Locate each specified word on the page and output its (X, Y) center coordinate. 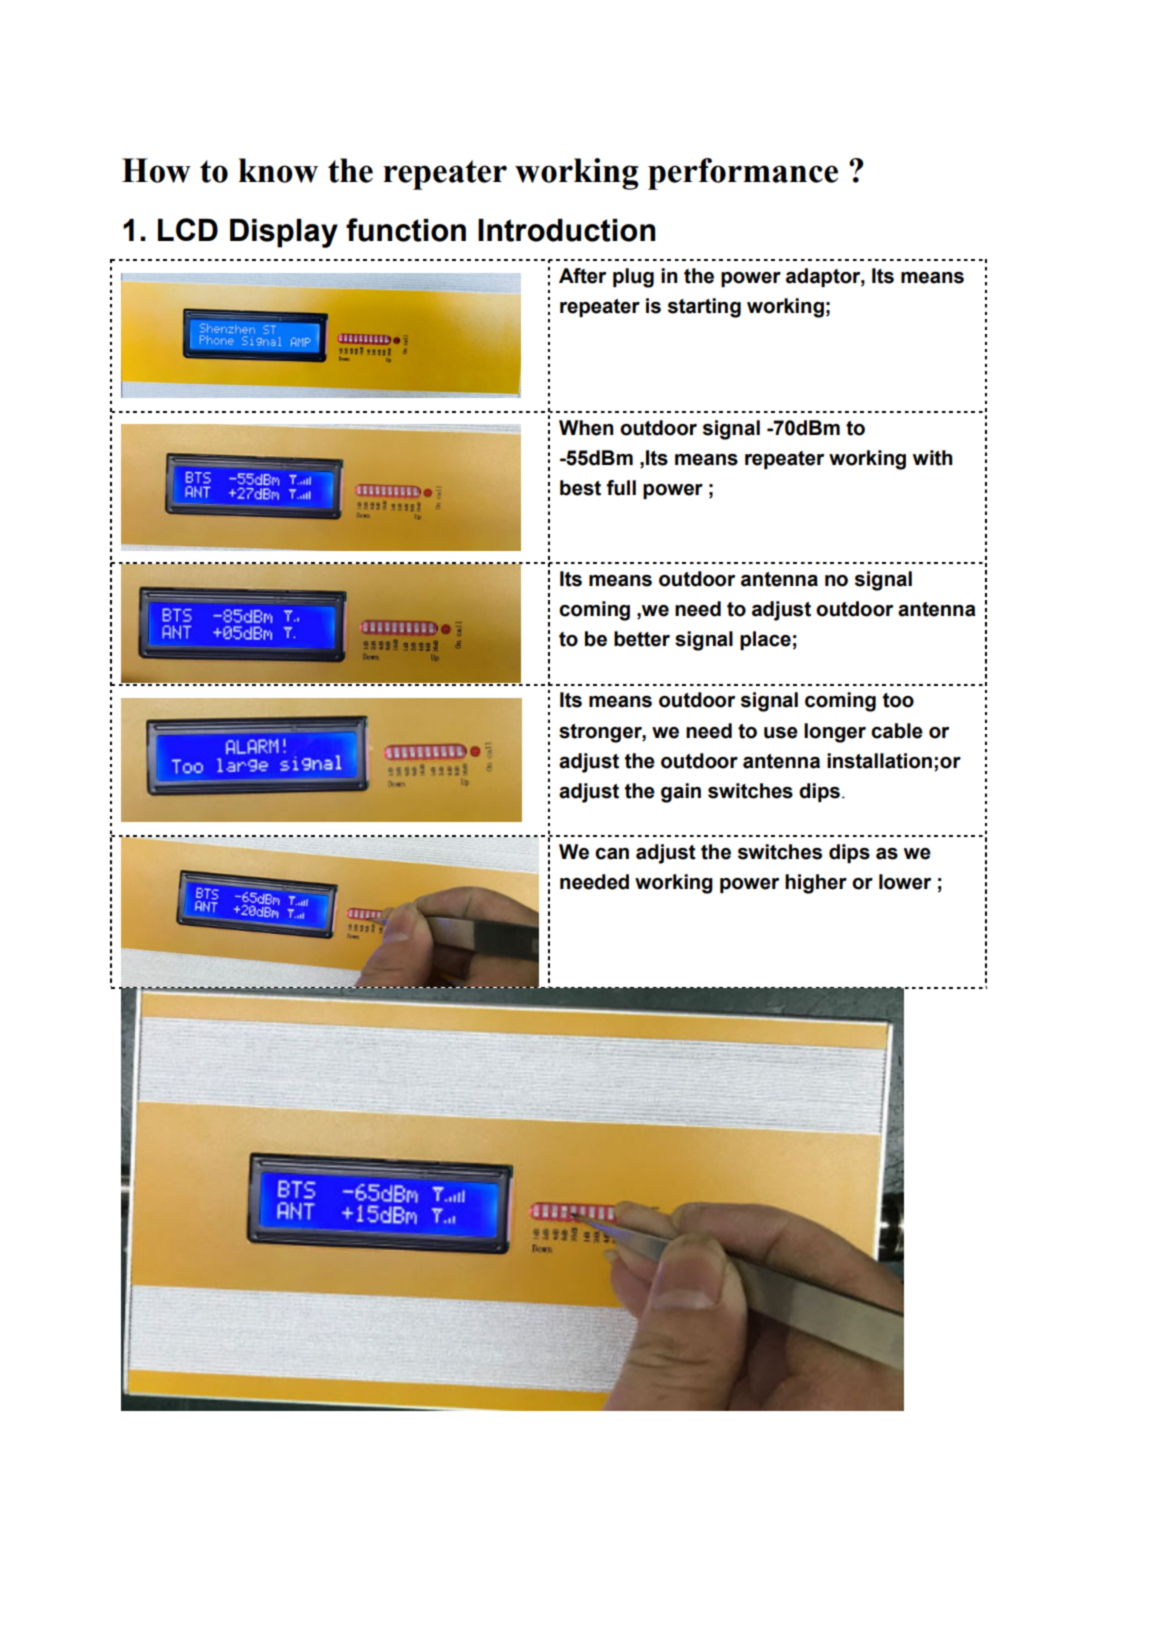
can (612, 854)
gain (681, 793)
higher (816, 884)
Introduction (566, 230)
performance (743, 174)
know (278, 170)
